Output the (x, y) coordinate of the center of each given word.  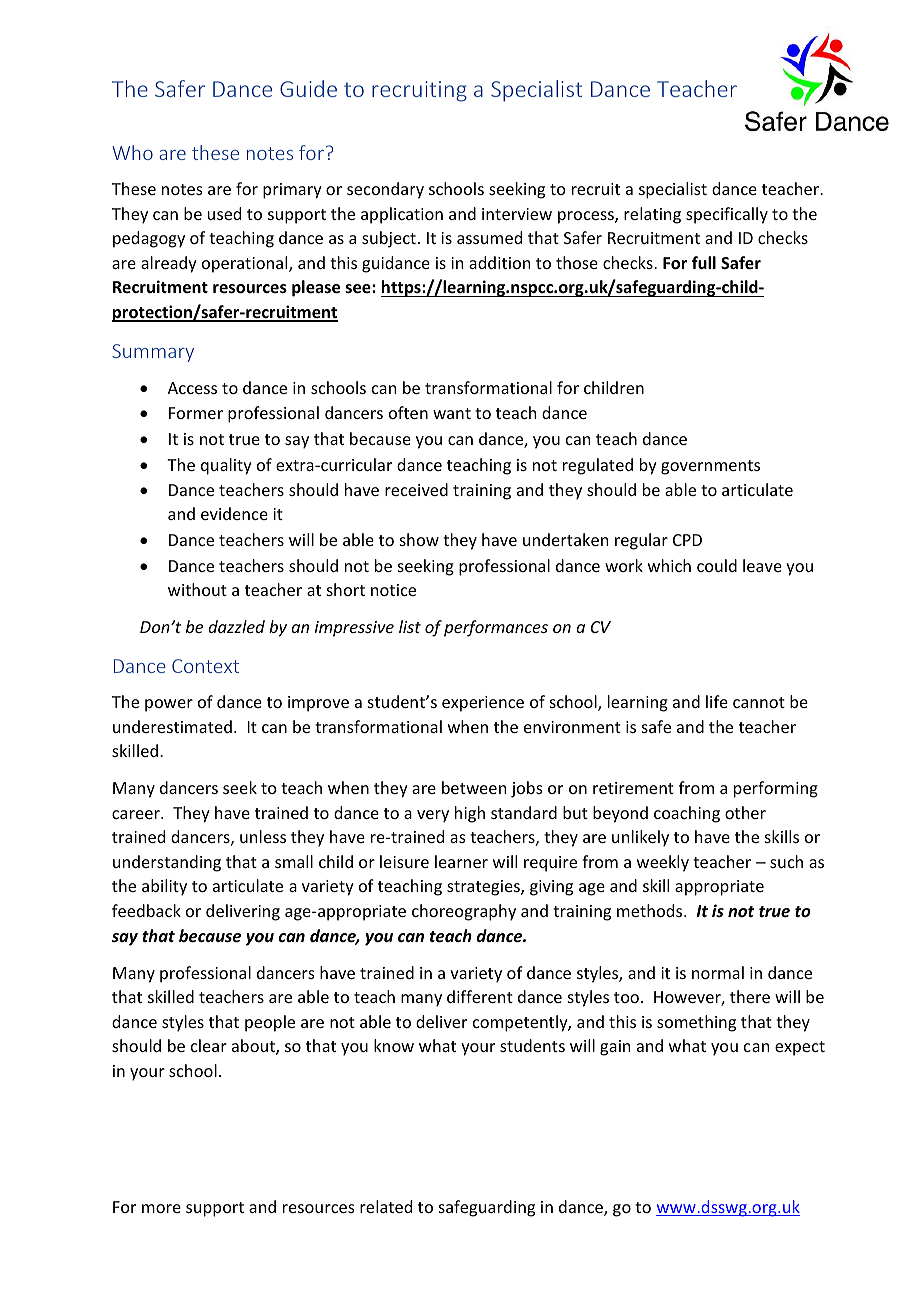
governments (710, 467)
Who (132, 152)
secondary (385, 190)
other (745, 812)
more (161, 1208)
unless (263, 836)
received (416, 489)
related (386, 1206)
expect (800, 1048)
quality (226, 466)
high (470, 814)
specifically (727, 215)
